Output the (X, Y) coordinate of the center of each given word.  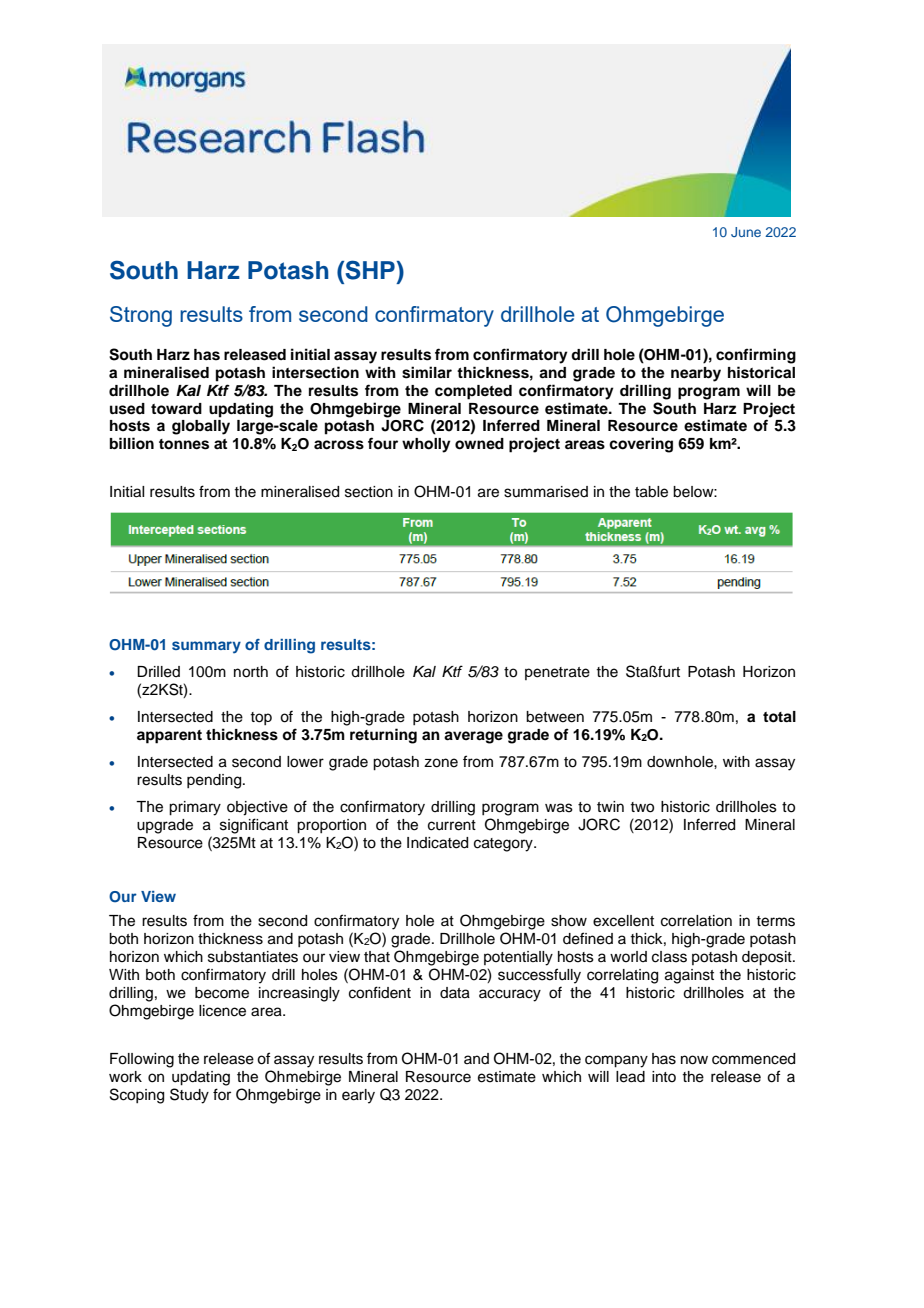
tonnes (184, 444)
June (746, 232)
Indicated (437, 843)
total (779, 717)
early (358, 1096)
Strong (141, 316)
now (694, 1060)
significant (254, 826)
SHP (369, 270)
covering (641, 445)
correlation (696, 921)
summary (206, 647)
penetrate (557, 673)
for (222, 1094)
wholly (426, 445)
